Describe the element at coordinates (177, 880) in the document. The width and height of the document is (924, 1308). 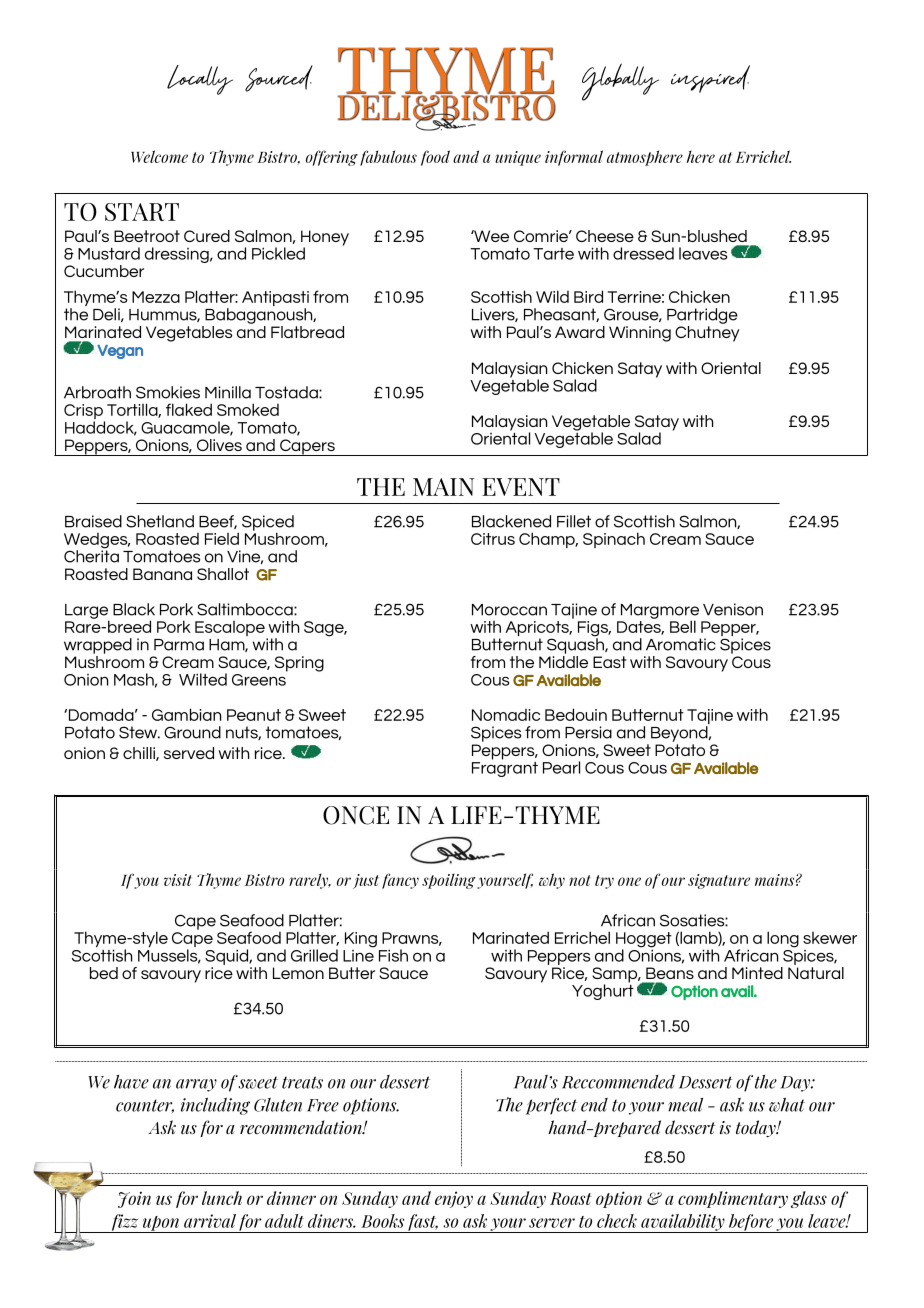
I see `visit` at that location.
